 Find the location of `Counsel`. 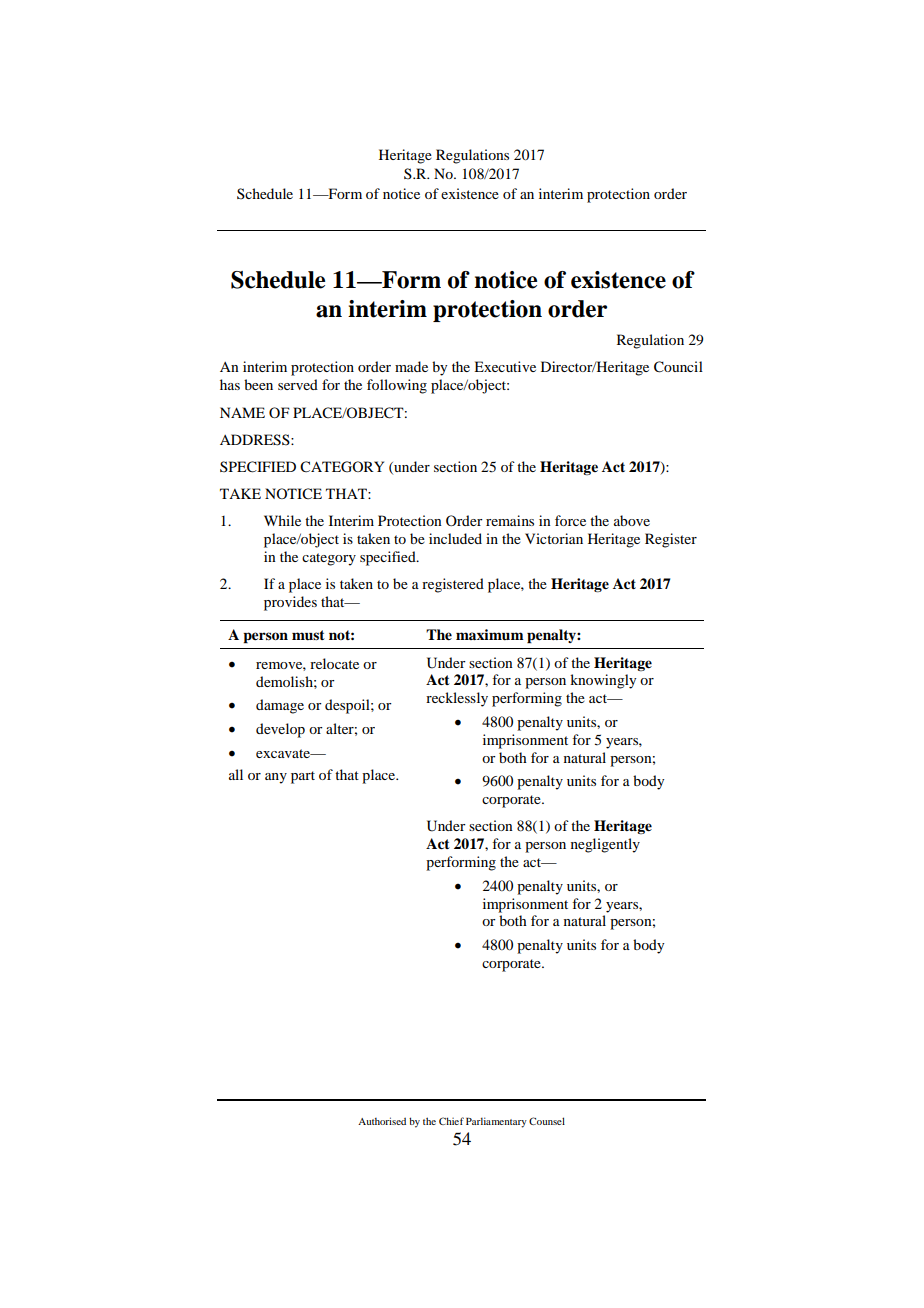

Counsel is located at coordinates (547, 1121).
